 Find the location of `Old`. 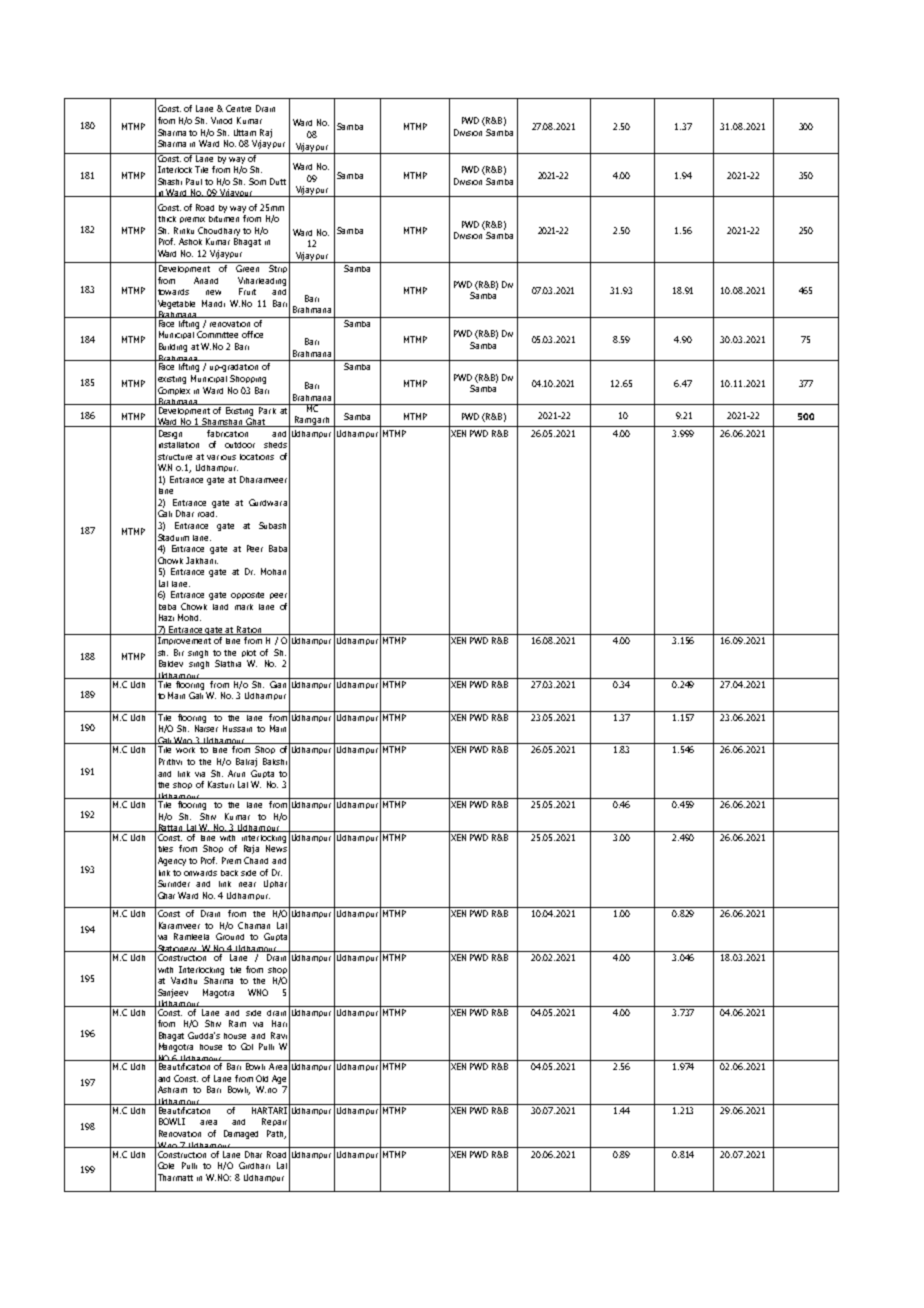

Old is located at coordinates (262, 1078).
